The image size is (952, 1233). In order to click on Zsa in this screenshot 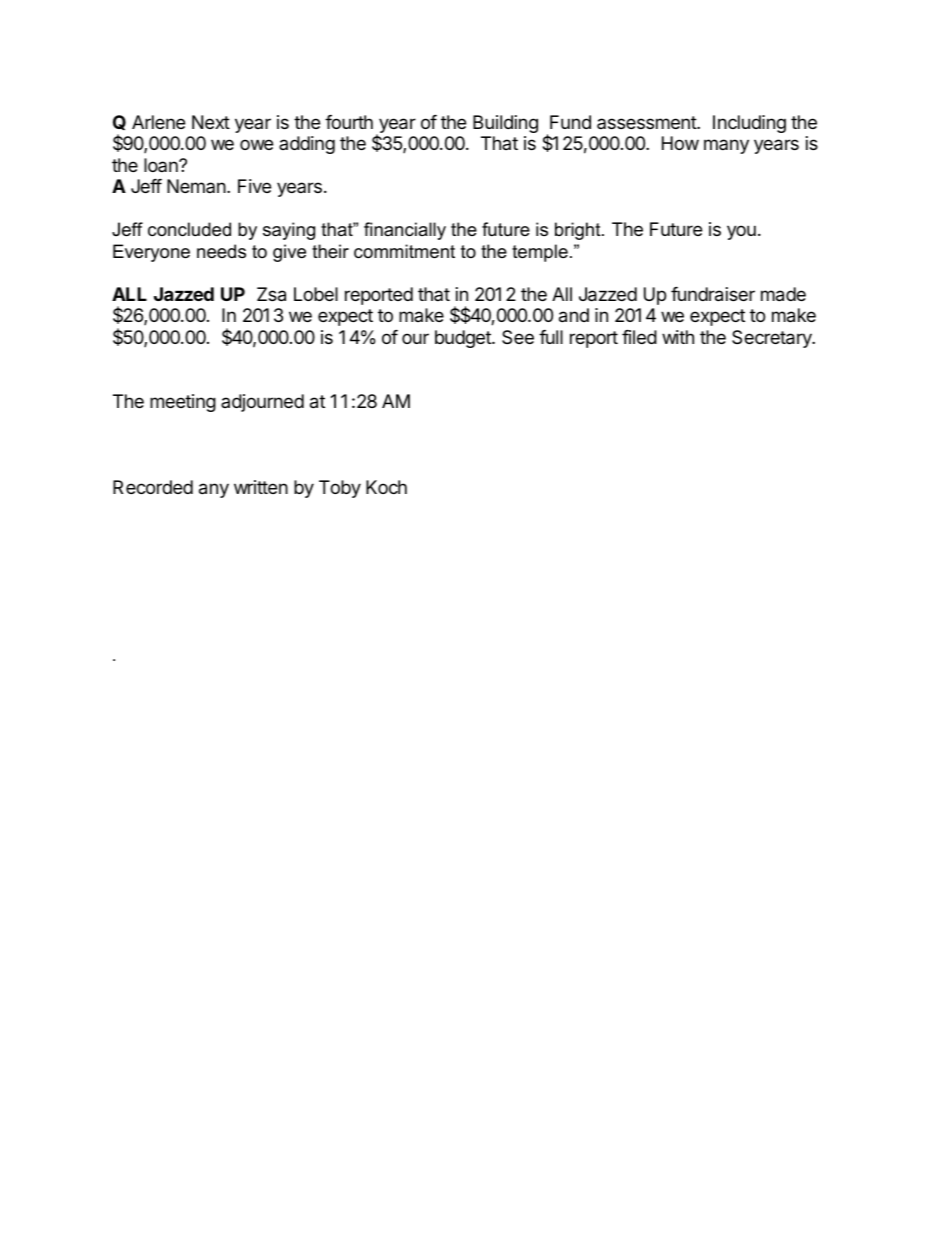, I will do `click(271, 294)`.
